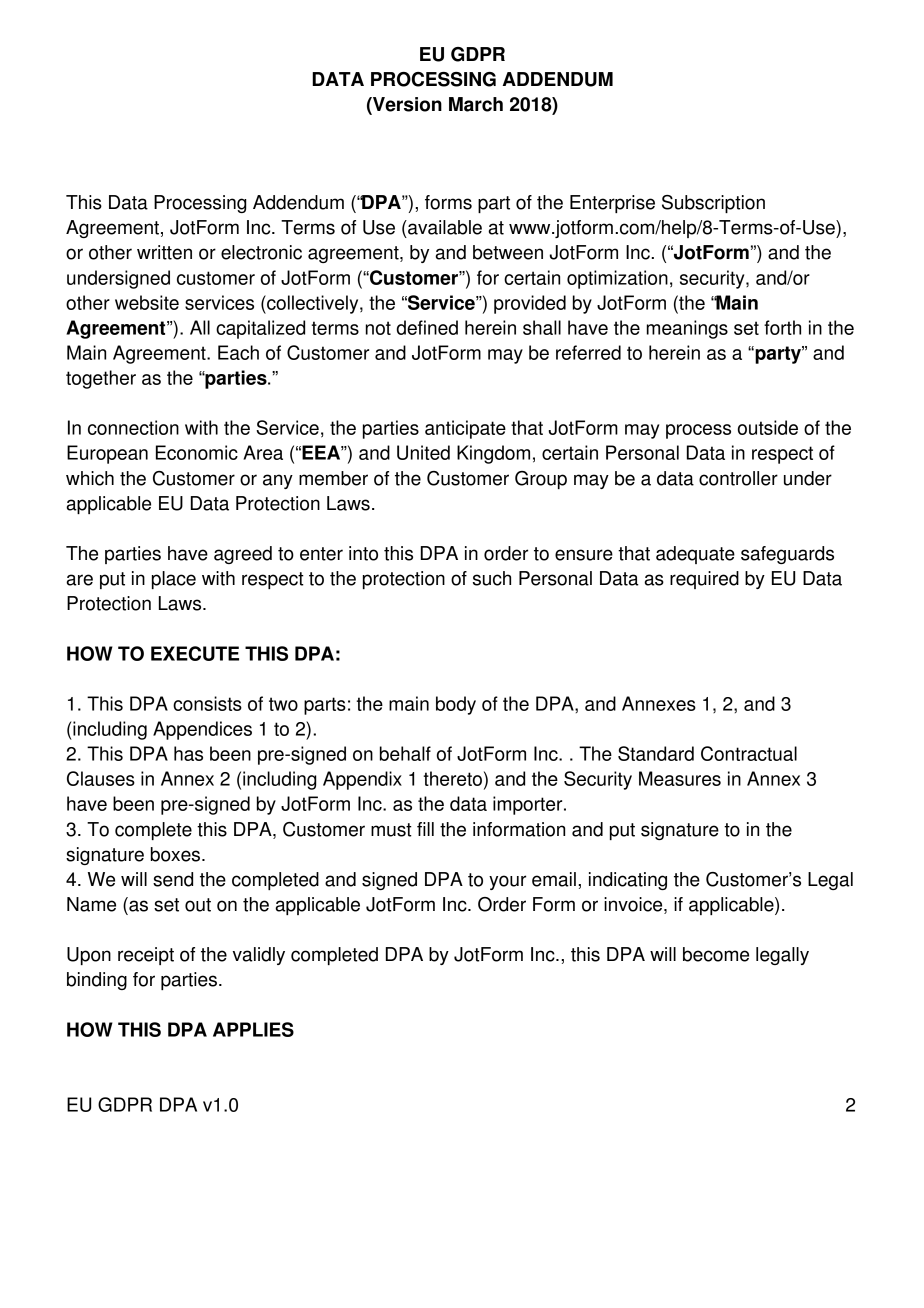 This image has width=924, height=1308. I want to click on March, so click(476, 104).
